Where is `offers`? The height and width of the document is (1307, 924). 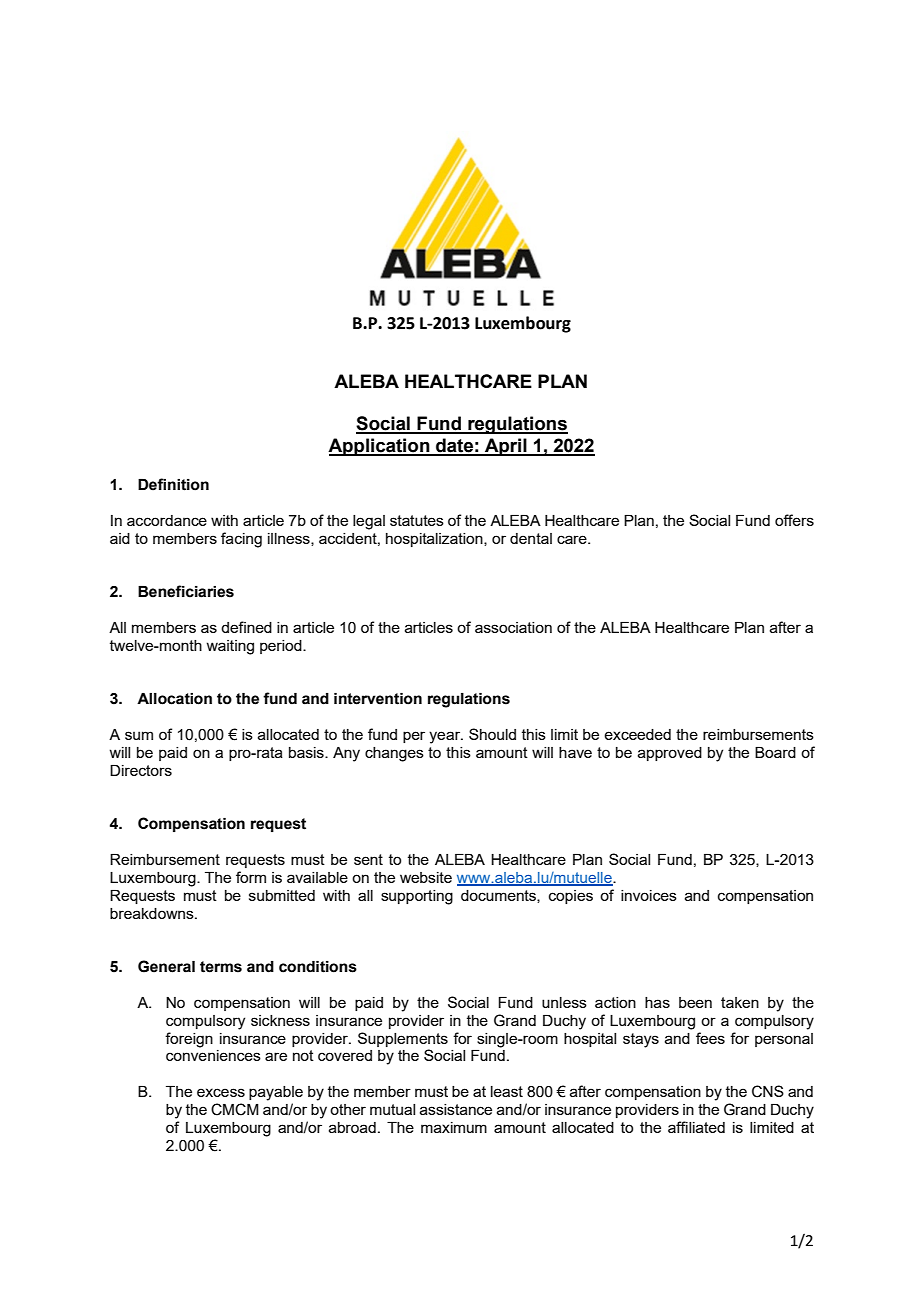 offers is located at coordinates (794, 520).
